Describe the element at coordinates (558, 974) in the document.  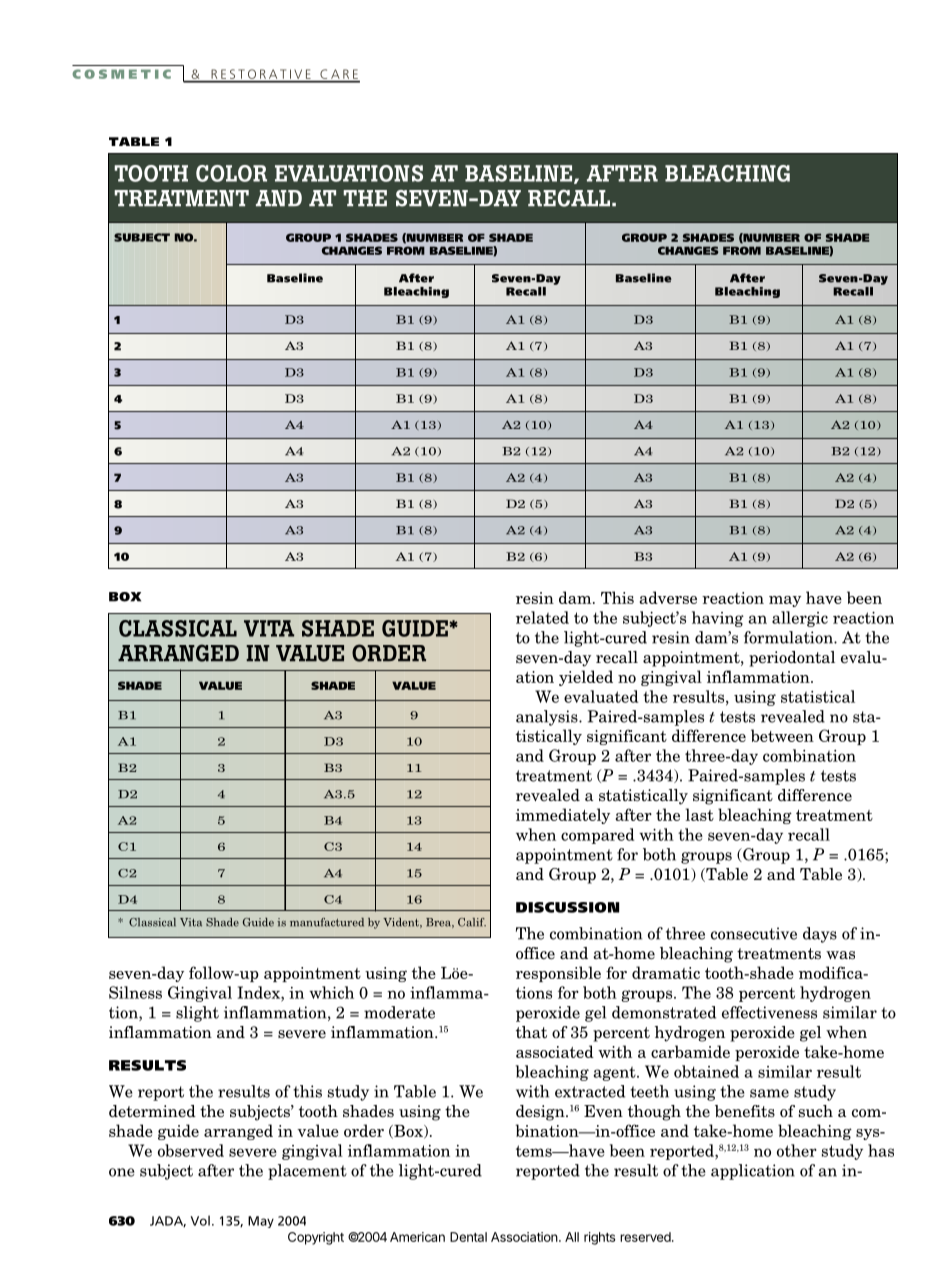
I see `responsible` at that location.
